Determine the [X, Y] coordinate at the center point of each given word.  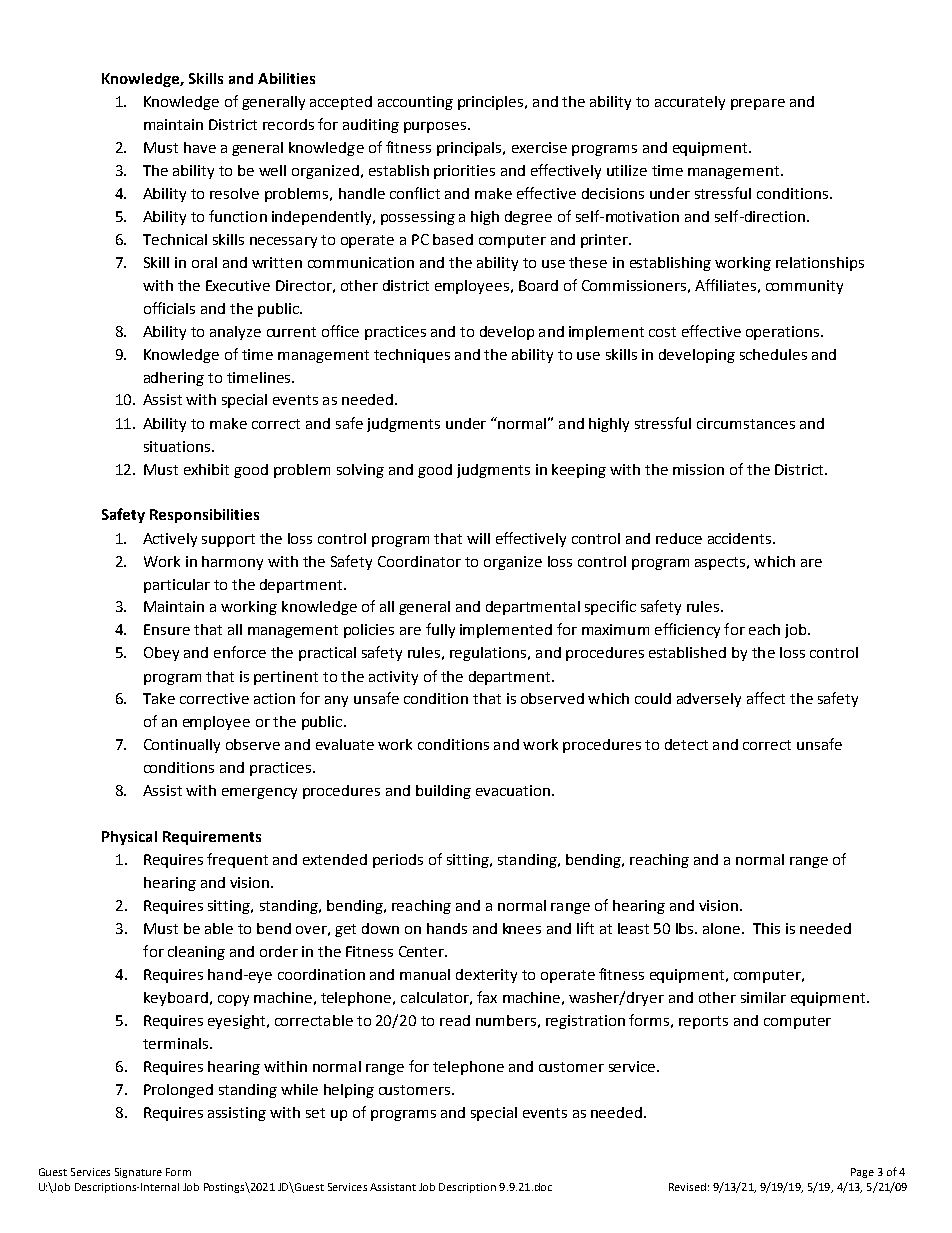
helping [349, 1091]
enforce [240, 652]
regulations [489, 654]
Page [862, 1173]
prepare [758, 104]
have [200, 147]
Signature [138, 1173]
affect [766, 698]
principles [492, 103]
